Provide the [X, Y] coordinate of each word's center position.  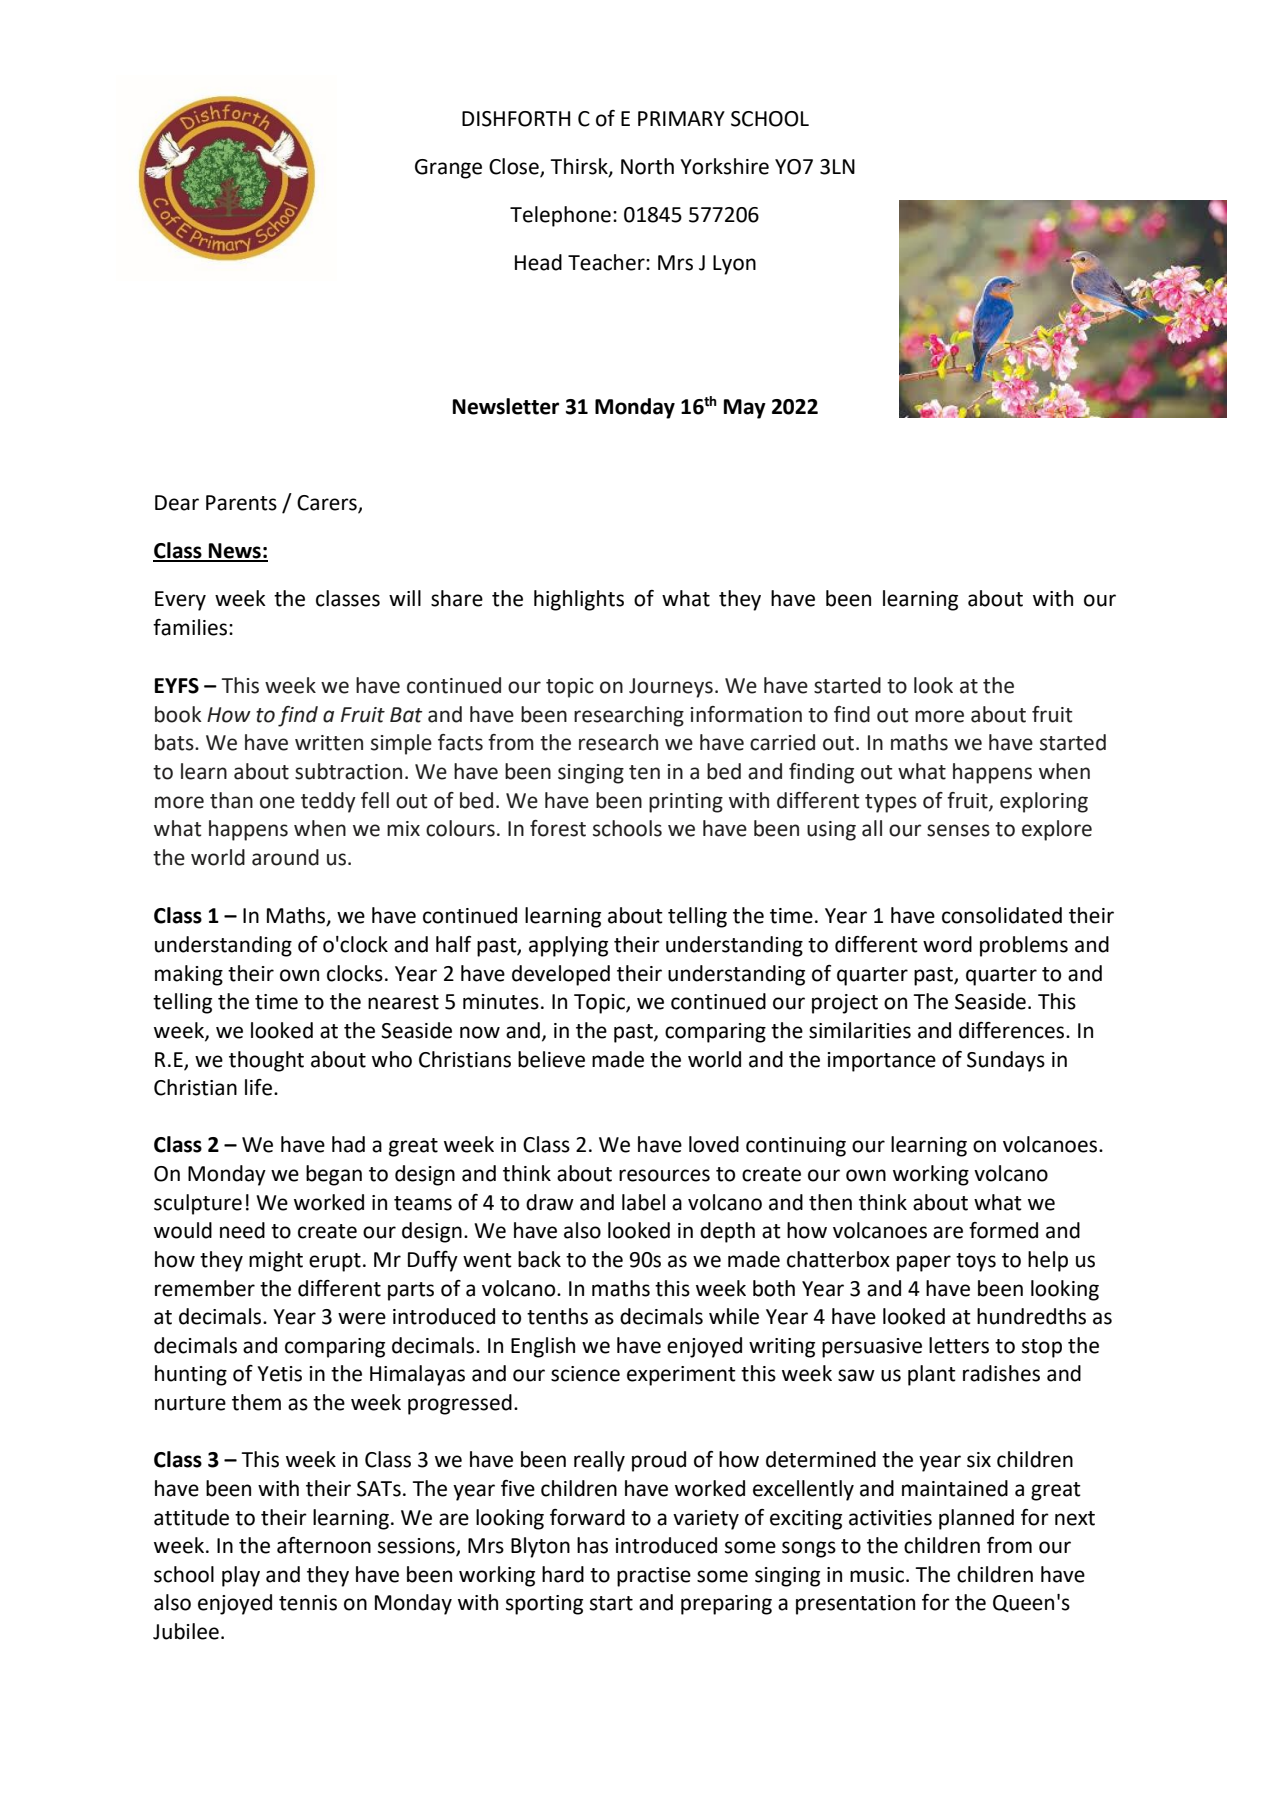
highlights [579, 600]
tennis [308, 1603]
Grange [448, 169]
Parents [241, 503]
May [745, 409]
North [647, 166]
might [276, 1261]
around [285, 857]
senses [958, 830]
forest [558, 828]
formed [1003, 1230]
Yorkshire [724, 166]
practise [654, 1577]
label [643, 1202]
